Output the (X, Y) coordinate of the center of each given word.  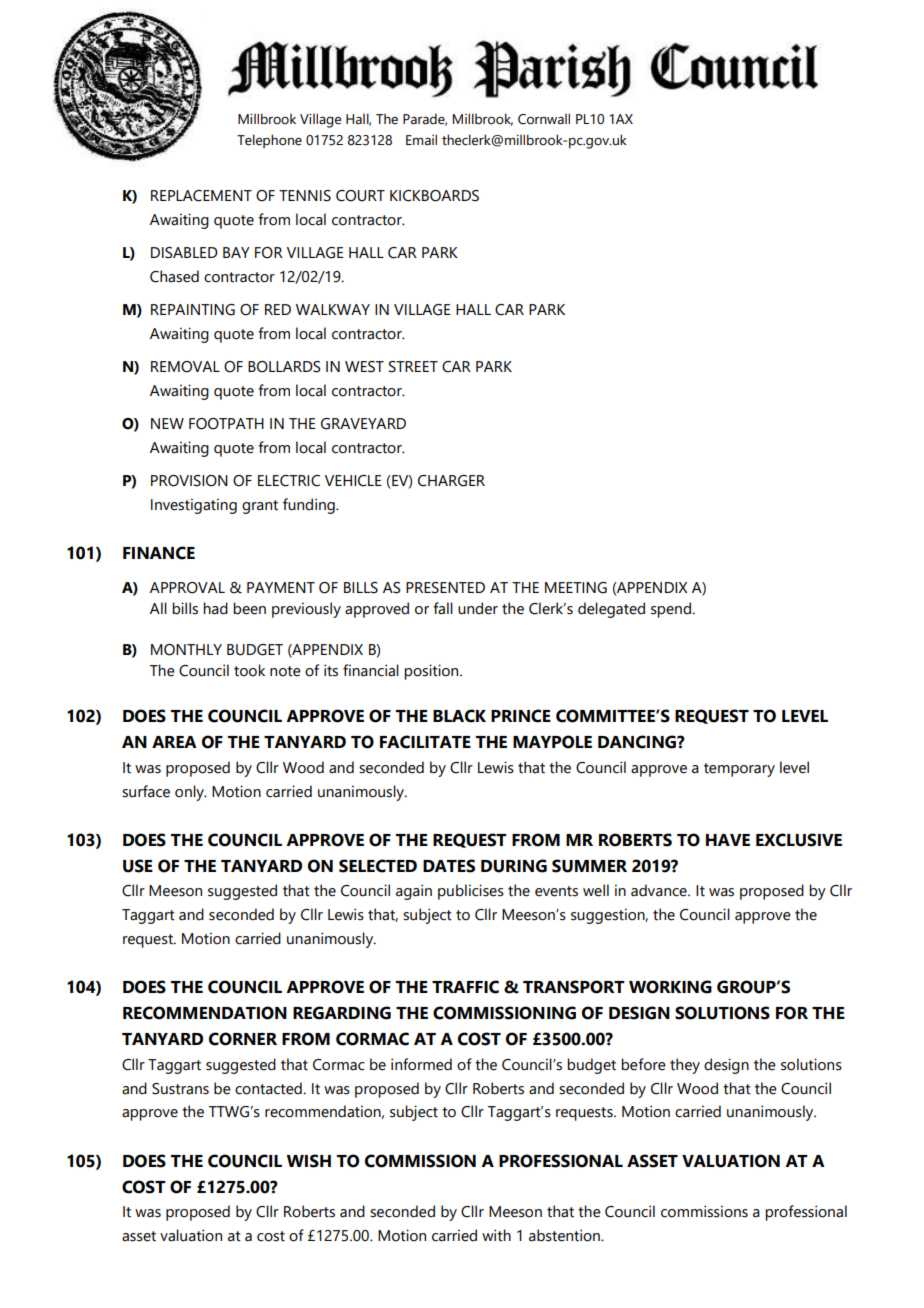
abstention (565, 1235)
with (496, 1235)
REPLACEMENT (201, 196)
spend (672, 610)
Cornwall (544, 119)
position (432, 672)
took (249, 670)
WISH (309, 1161)
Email (421, 139)
